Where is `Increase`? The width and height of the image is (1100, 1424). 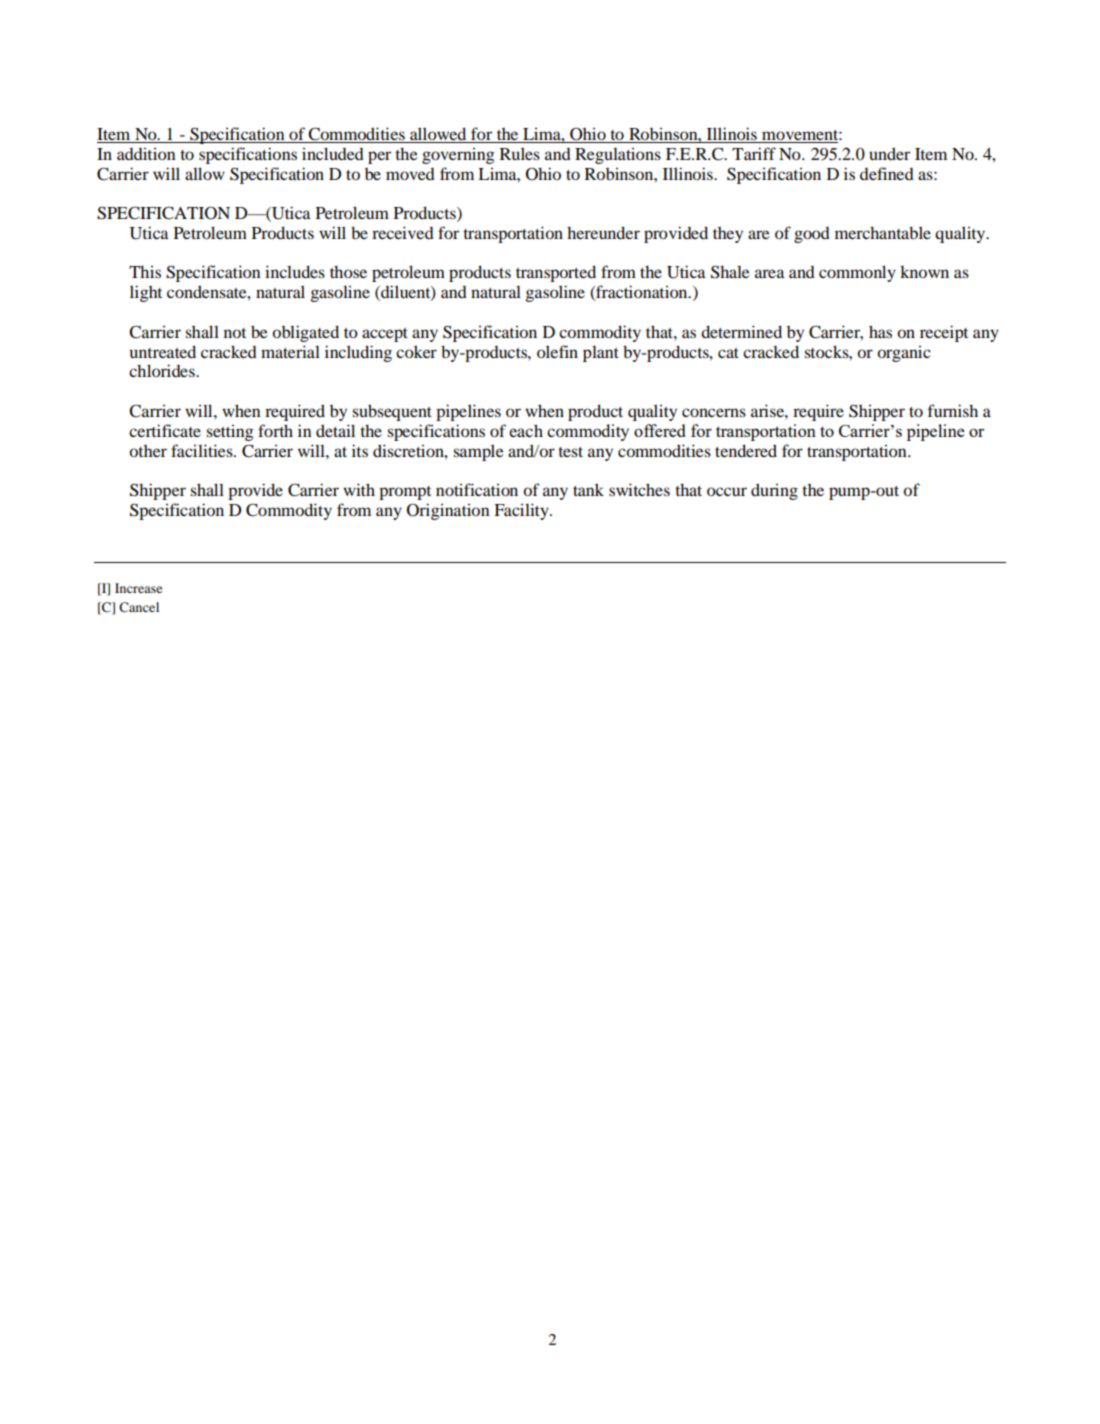
Increase is located at coordinates (138, 588).
